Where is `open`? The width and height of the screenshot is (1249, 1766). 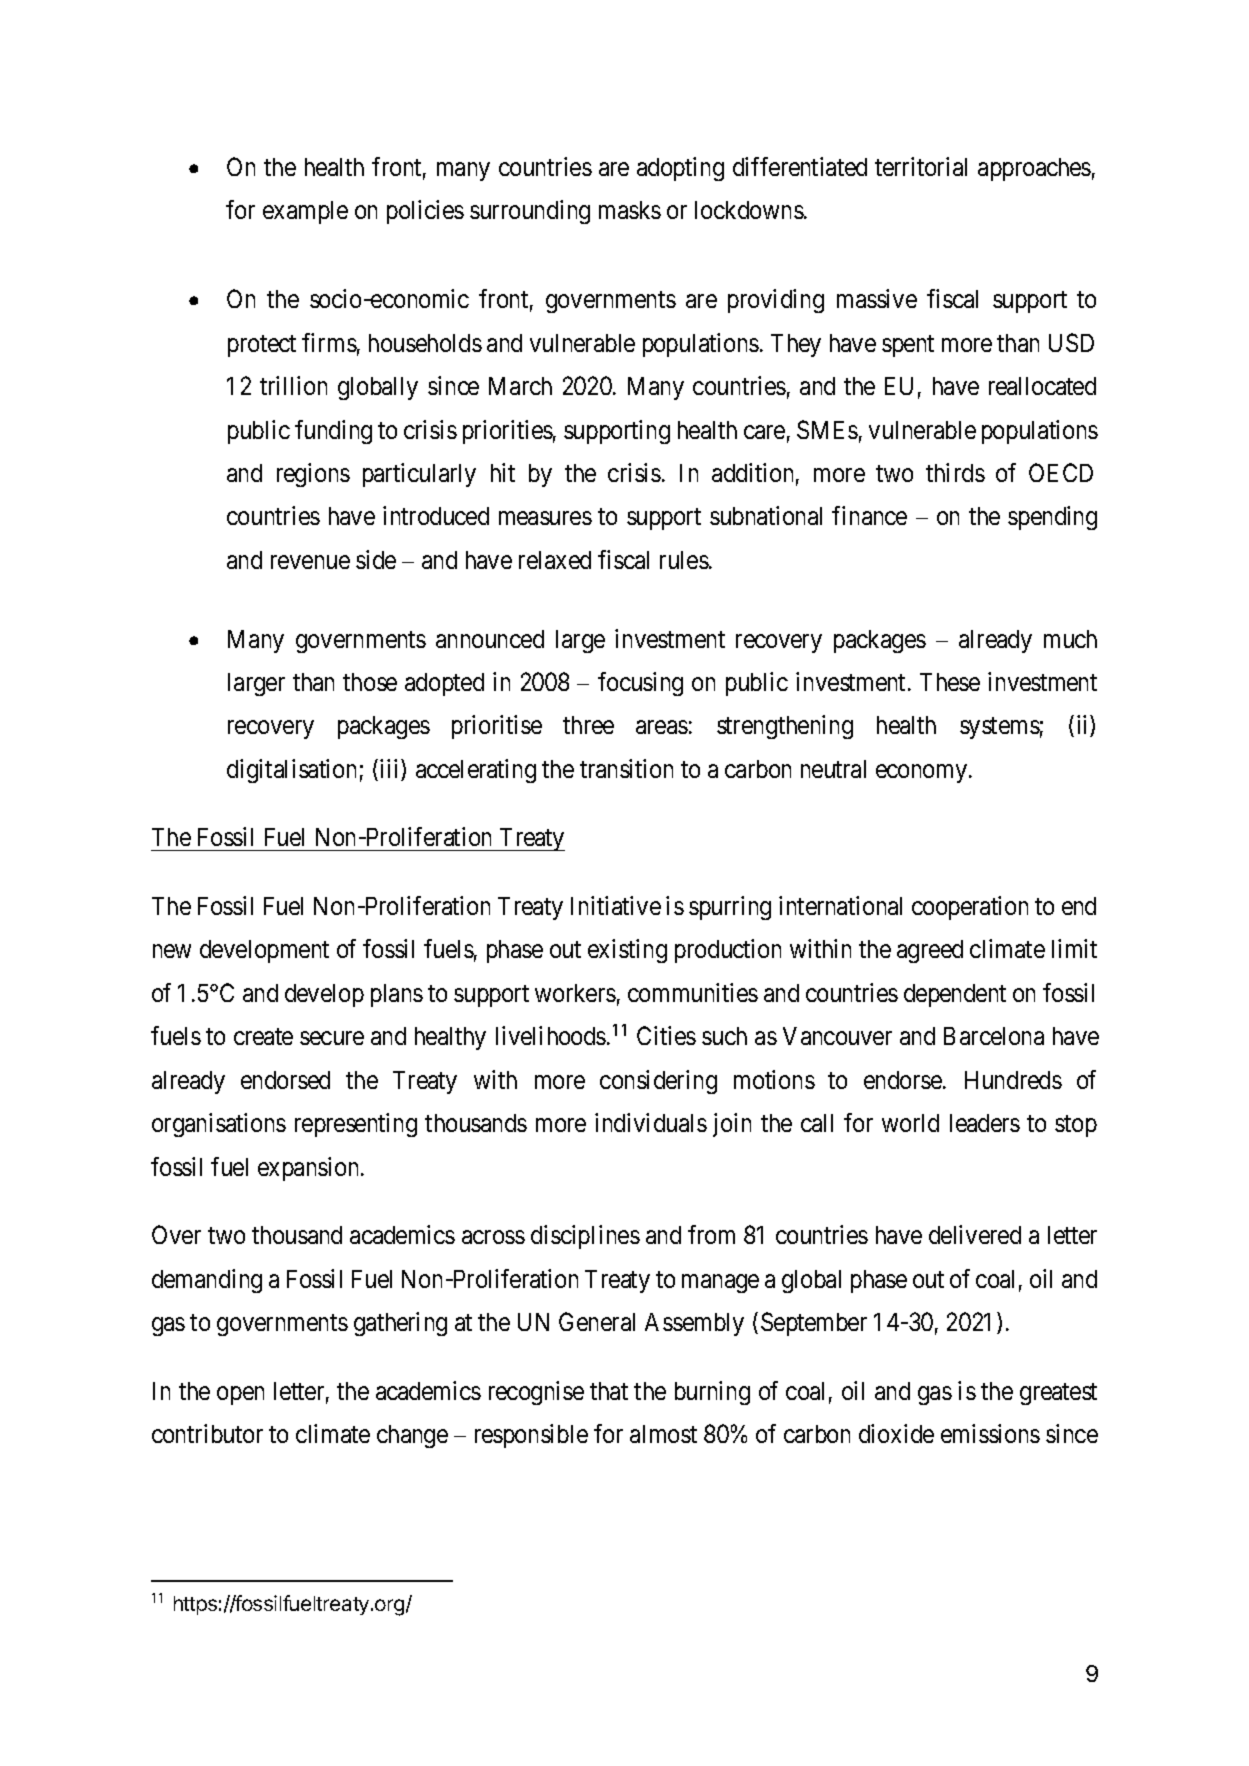 open is located at coordinates (240, 1395).
